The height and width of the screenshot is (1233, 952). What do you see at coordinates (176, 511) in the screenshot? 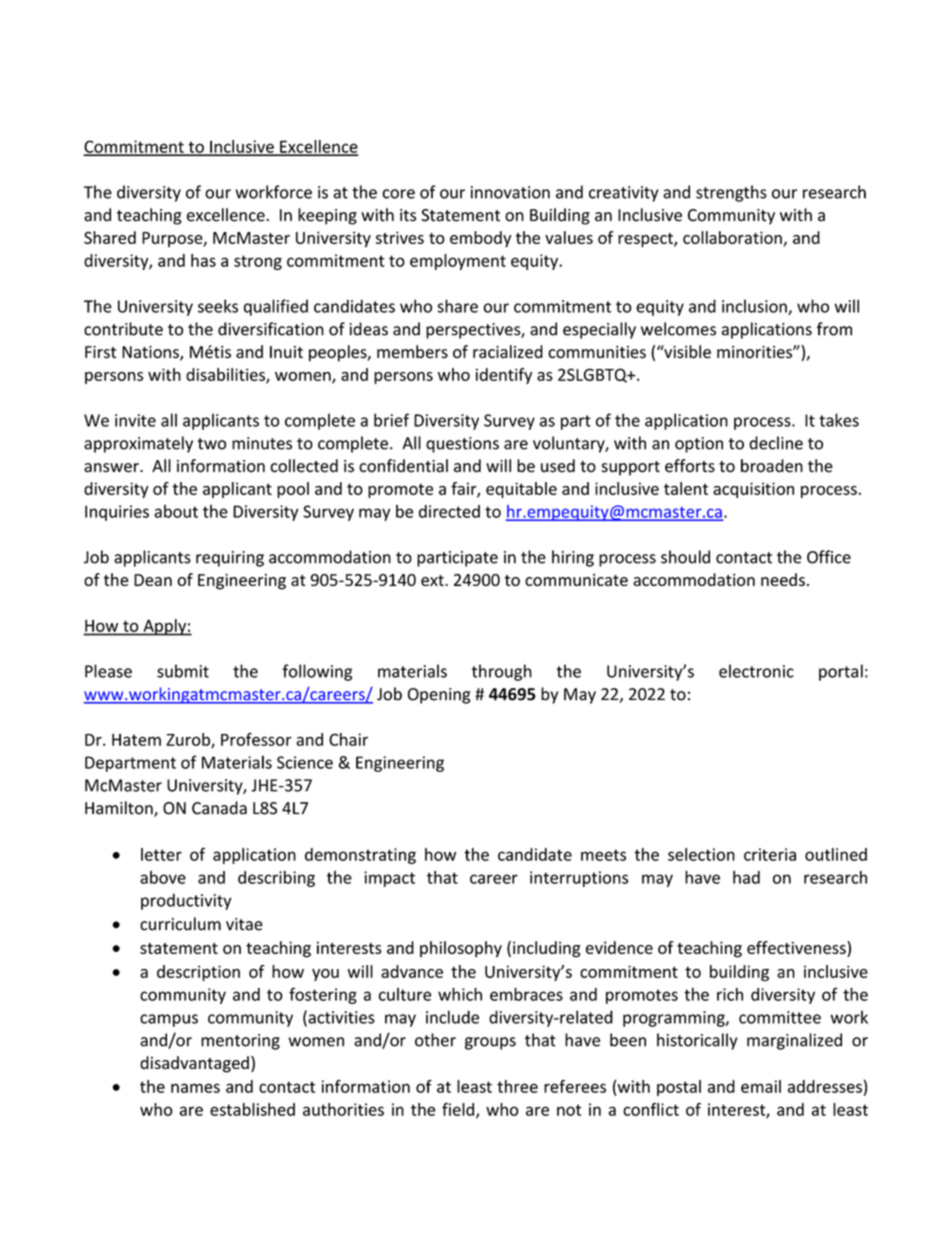
I see `about` at bounding box center [176, 511].
